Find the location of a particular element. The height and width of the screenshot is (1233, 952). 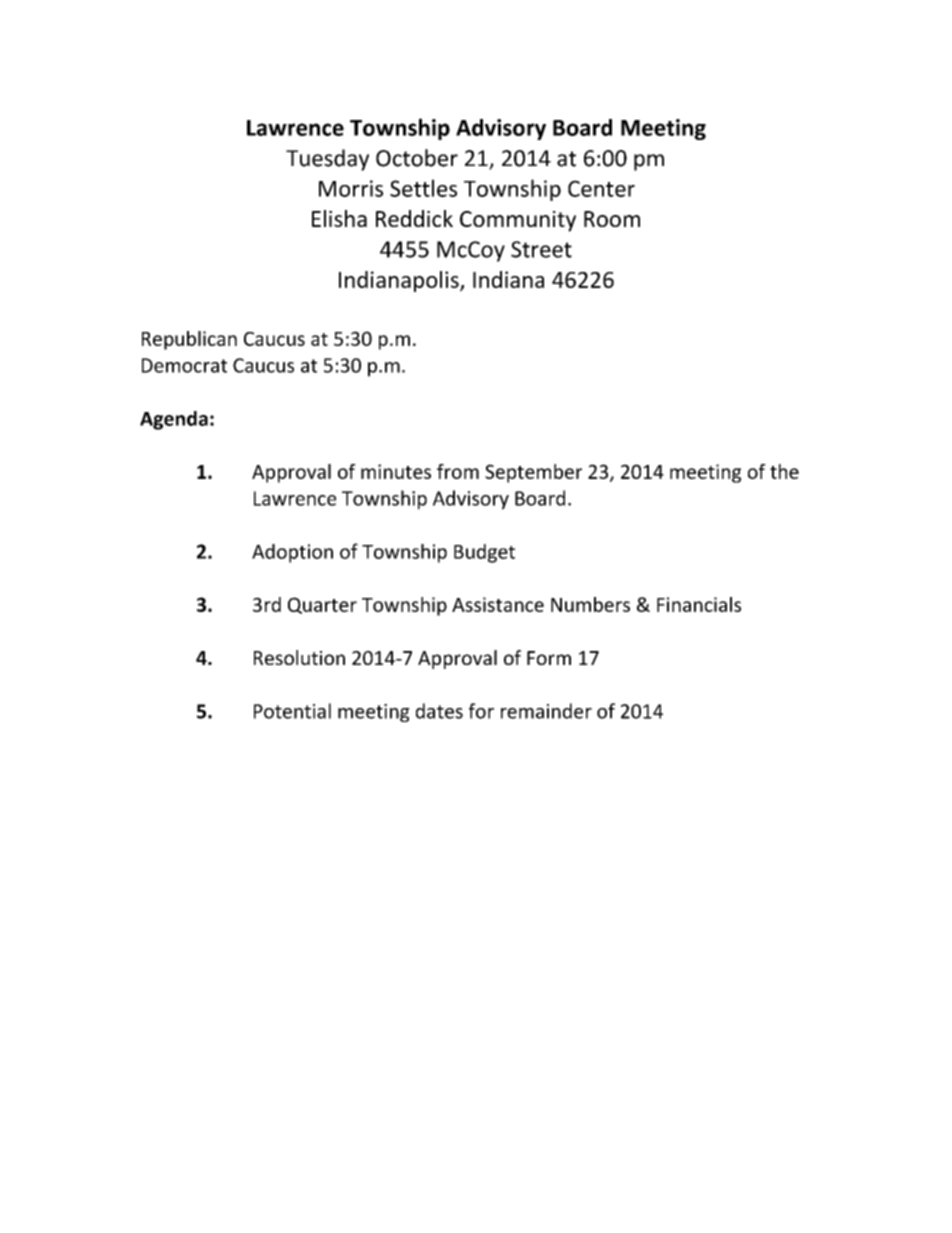

Street is located at coordinates (541, 249).
